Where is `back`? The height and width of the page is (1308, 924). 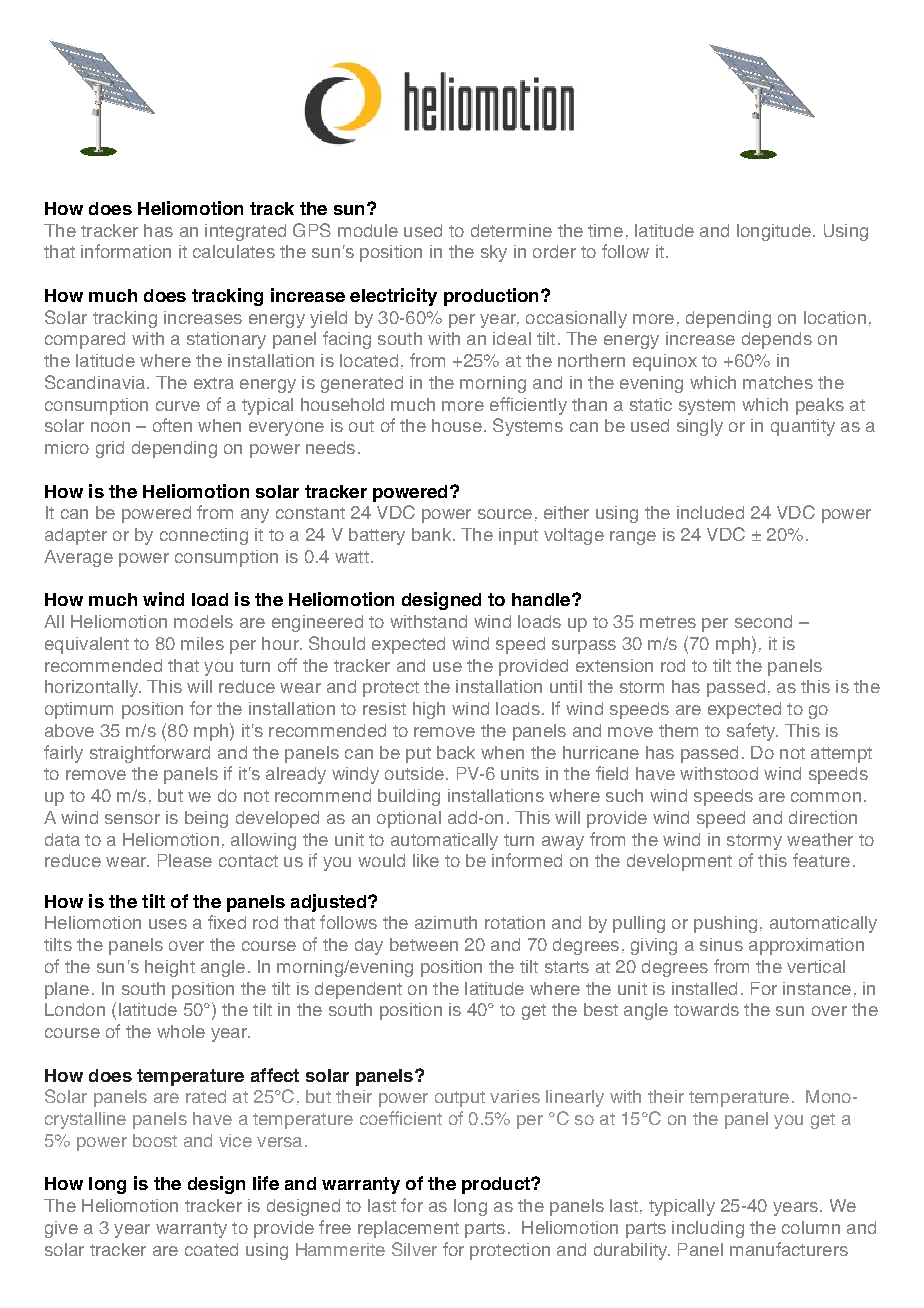 back is located at coordinates (456, 752).
